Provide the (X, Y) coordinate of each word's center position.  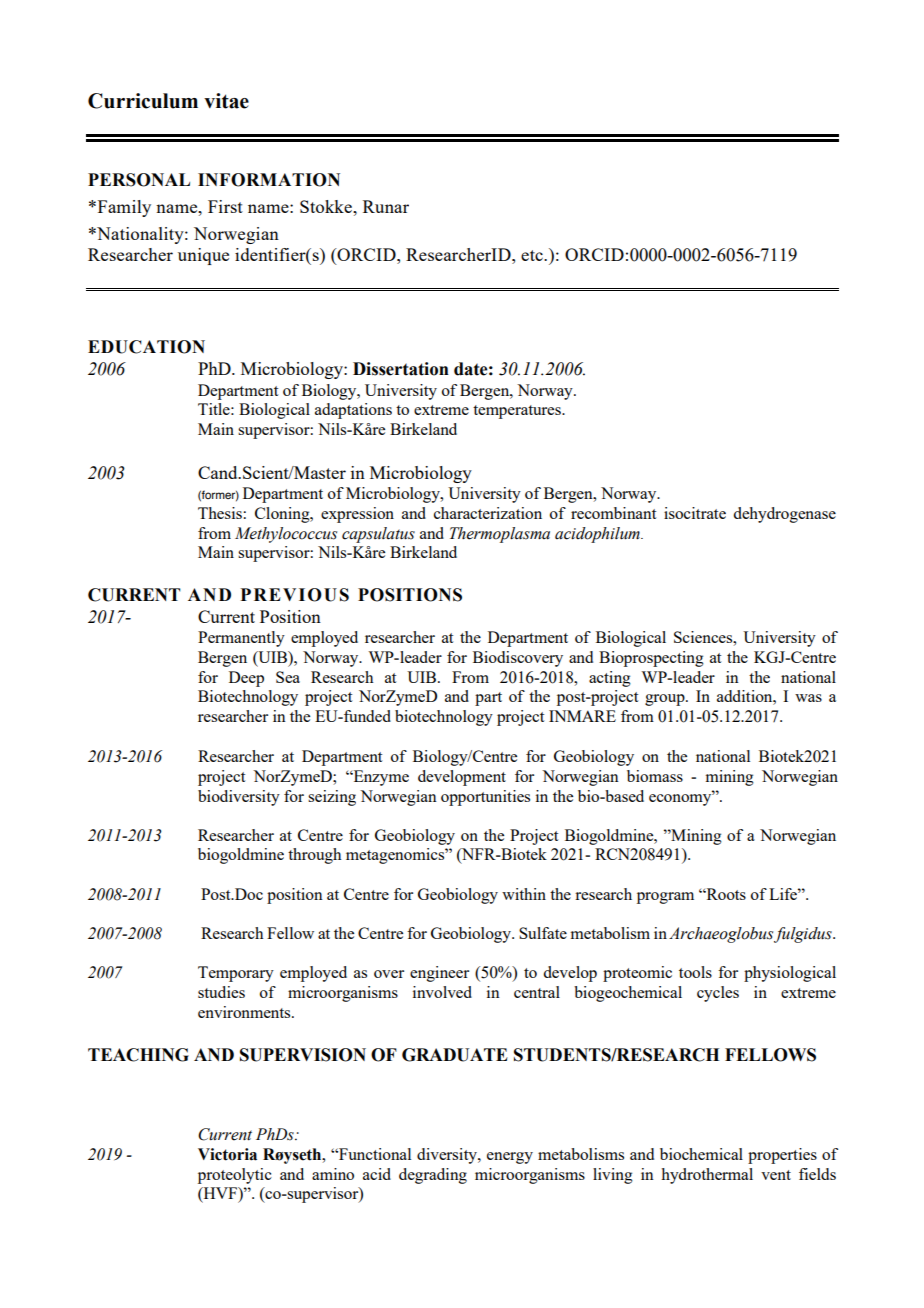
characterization (488, 513)
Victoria (227, 1154)
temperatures (518, 412)
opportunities (485, 798)
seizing (332, 798)
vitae (226, 101)
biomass (655, 776)
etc (533, 255)
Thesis (220, 513)
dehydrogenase (784, 515)
